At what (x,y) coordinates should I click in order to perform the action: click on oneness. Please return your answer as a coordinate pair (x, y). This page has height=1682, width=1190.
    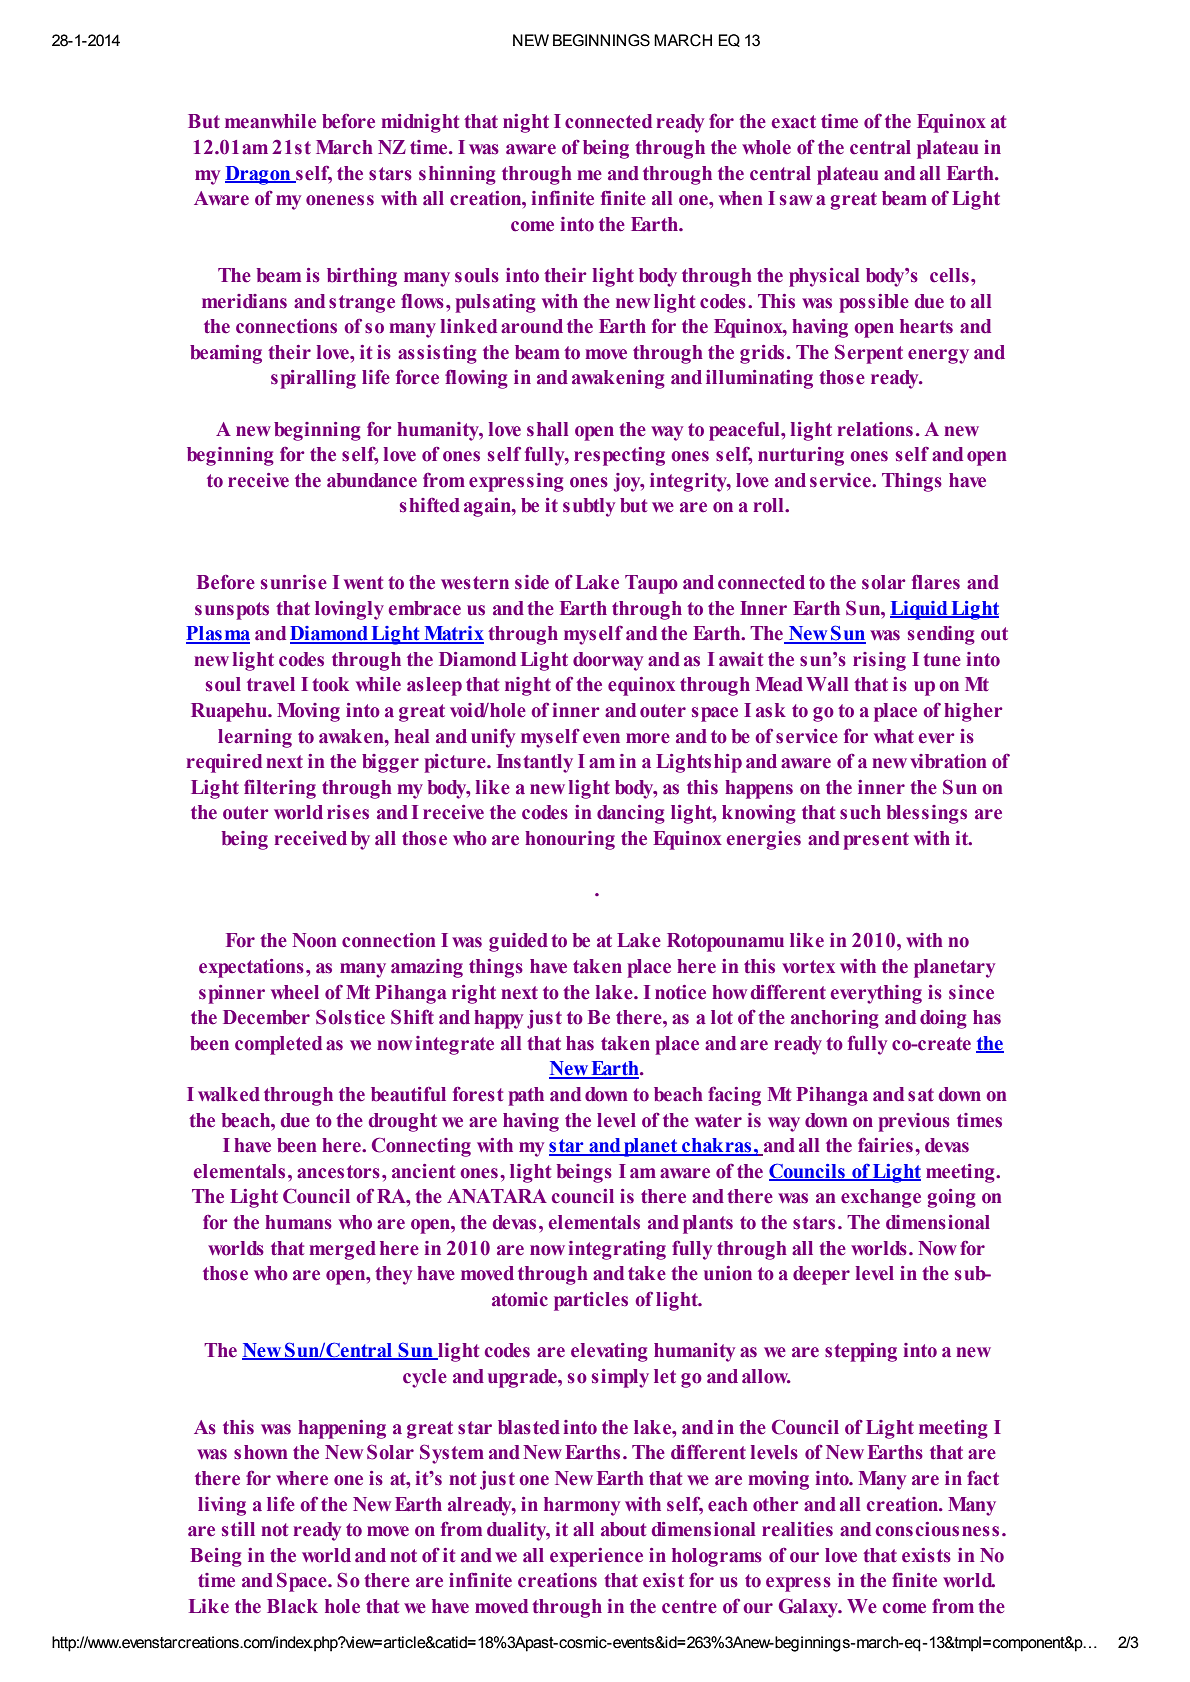
    Looking at the image, I should click on (340, 200).
